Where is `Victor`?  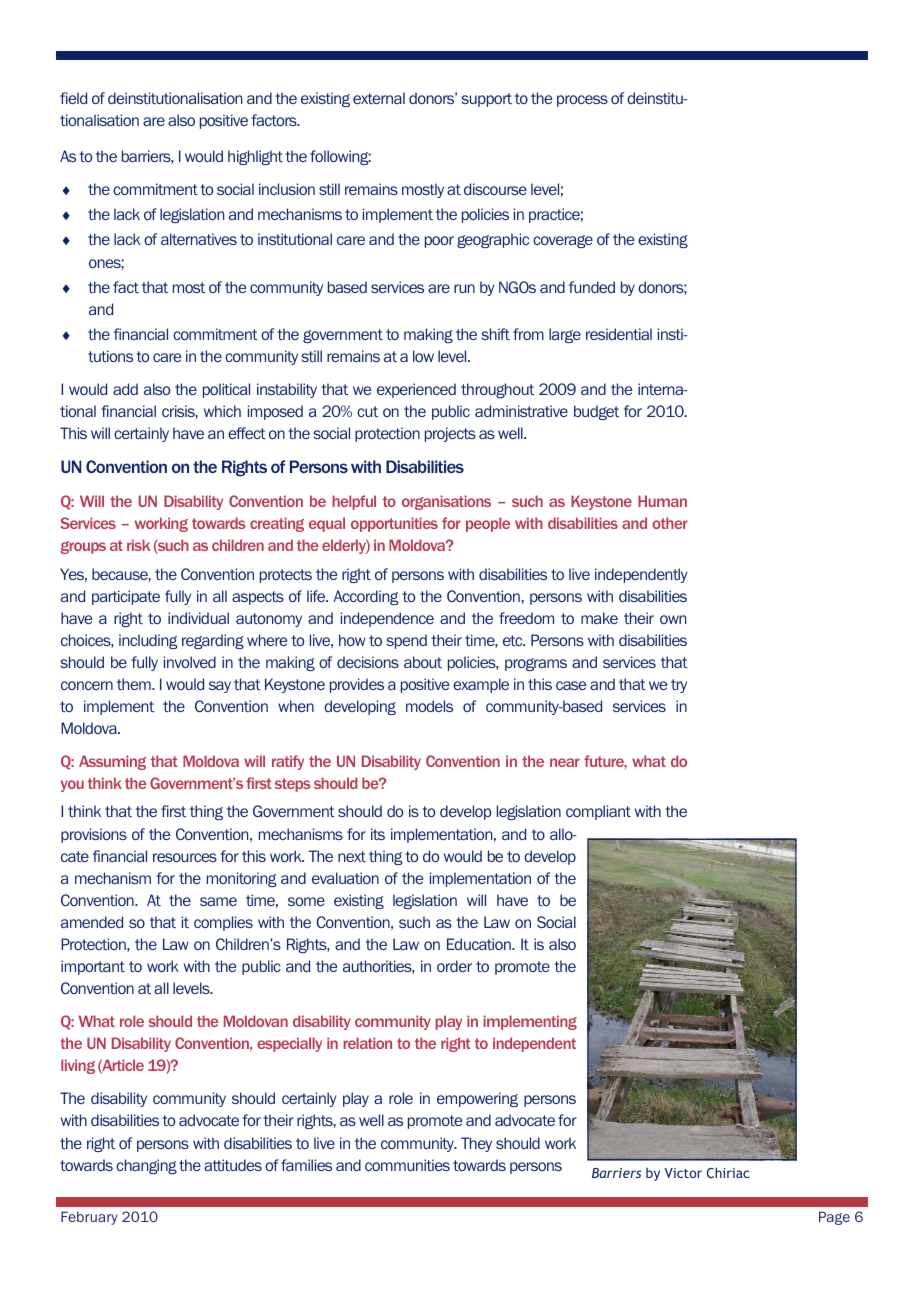 Victor is located at coordinates (683, 1173).
